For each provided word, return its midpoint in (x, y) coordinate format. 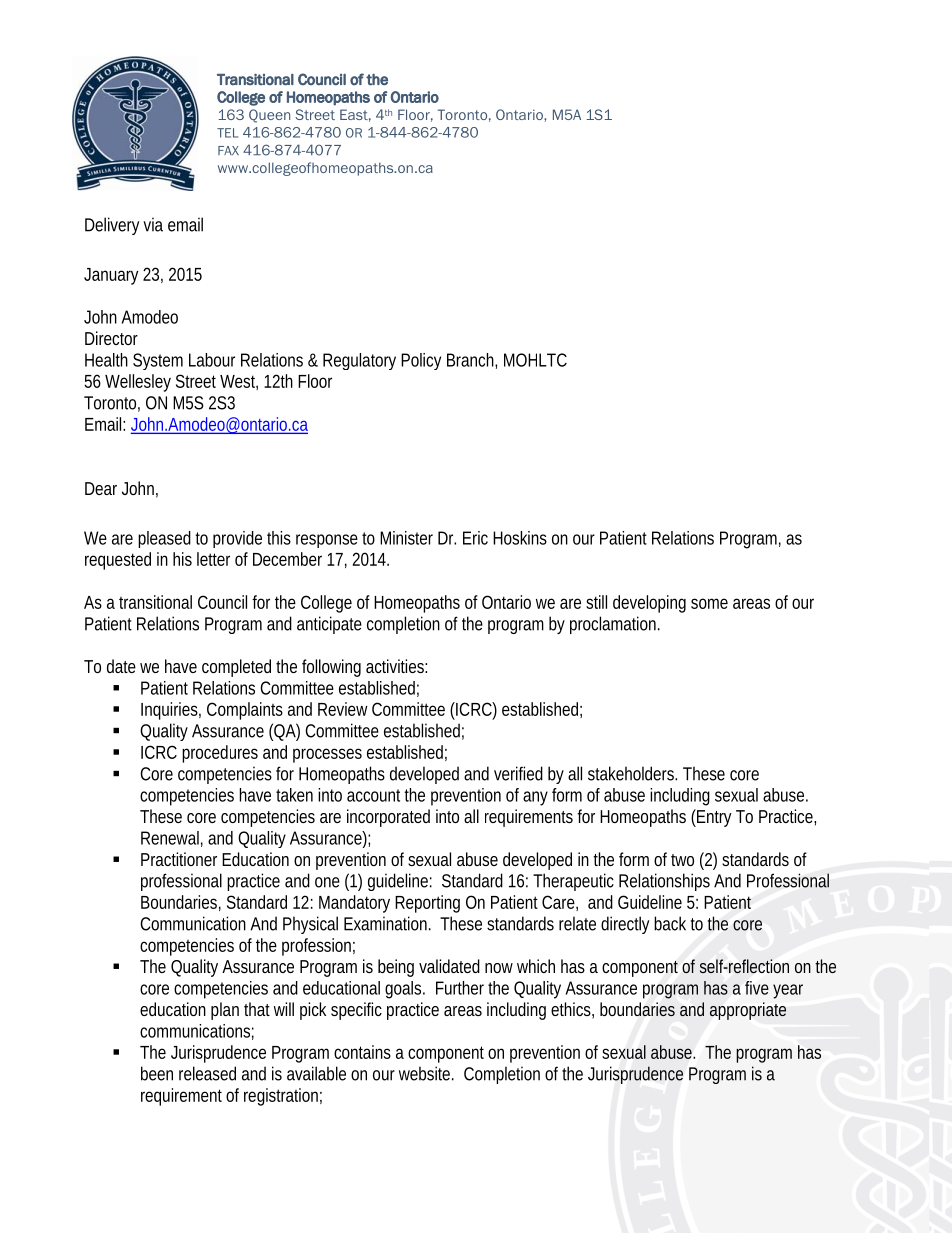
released (207, 1073)
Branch (472, 361)
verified (518, 773)
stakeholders (632, 773)
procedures (220, 754)
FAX (228, 150)
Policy (421, 361)
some (709, 603)
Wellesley (138, 383)
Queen (269, 116)
